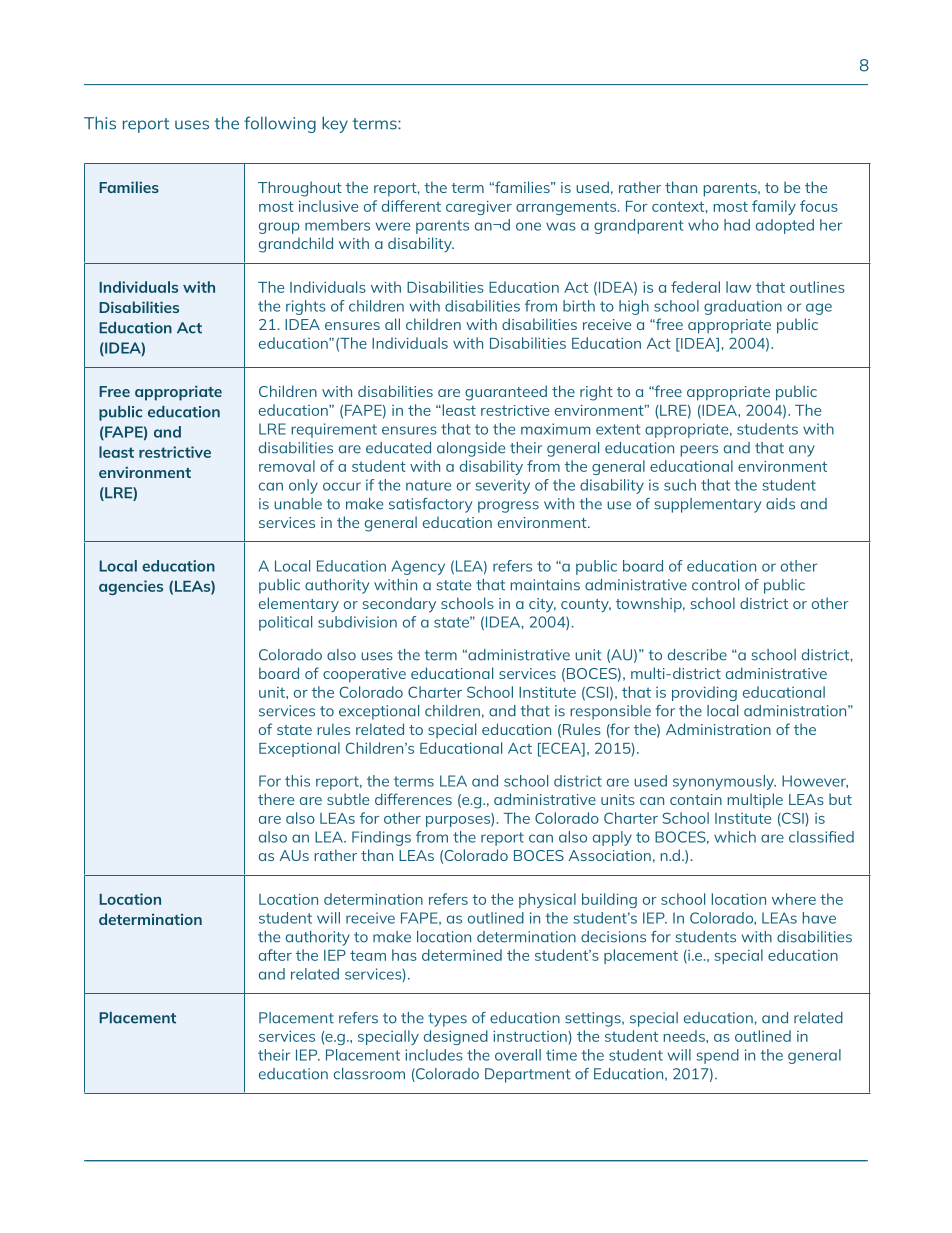  What do you see at coordinates (724, 782) in the page?
I see `synonymously` at bounding box center [724, 782].
